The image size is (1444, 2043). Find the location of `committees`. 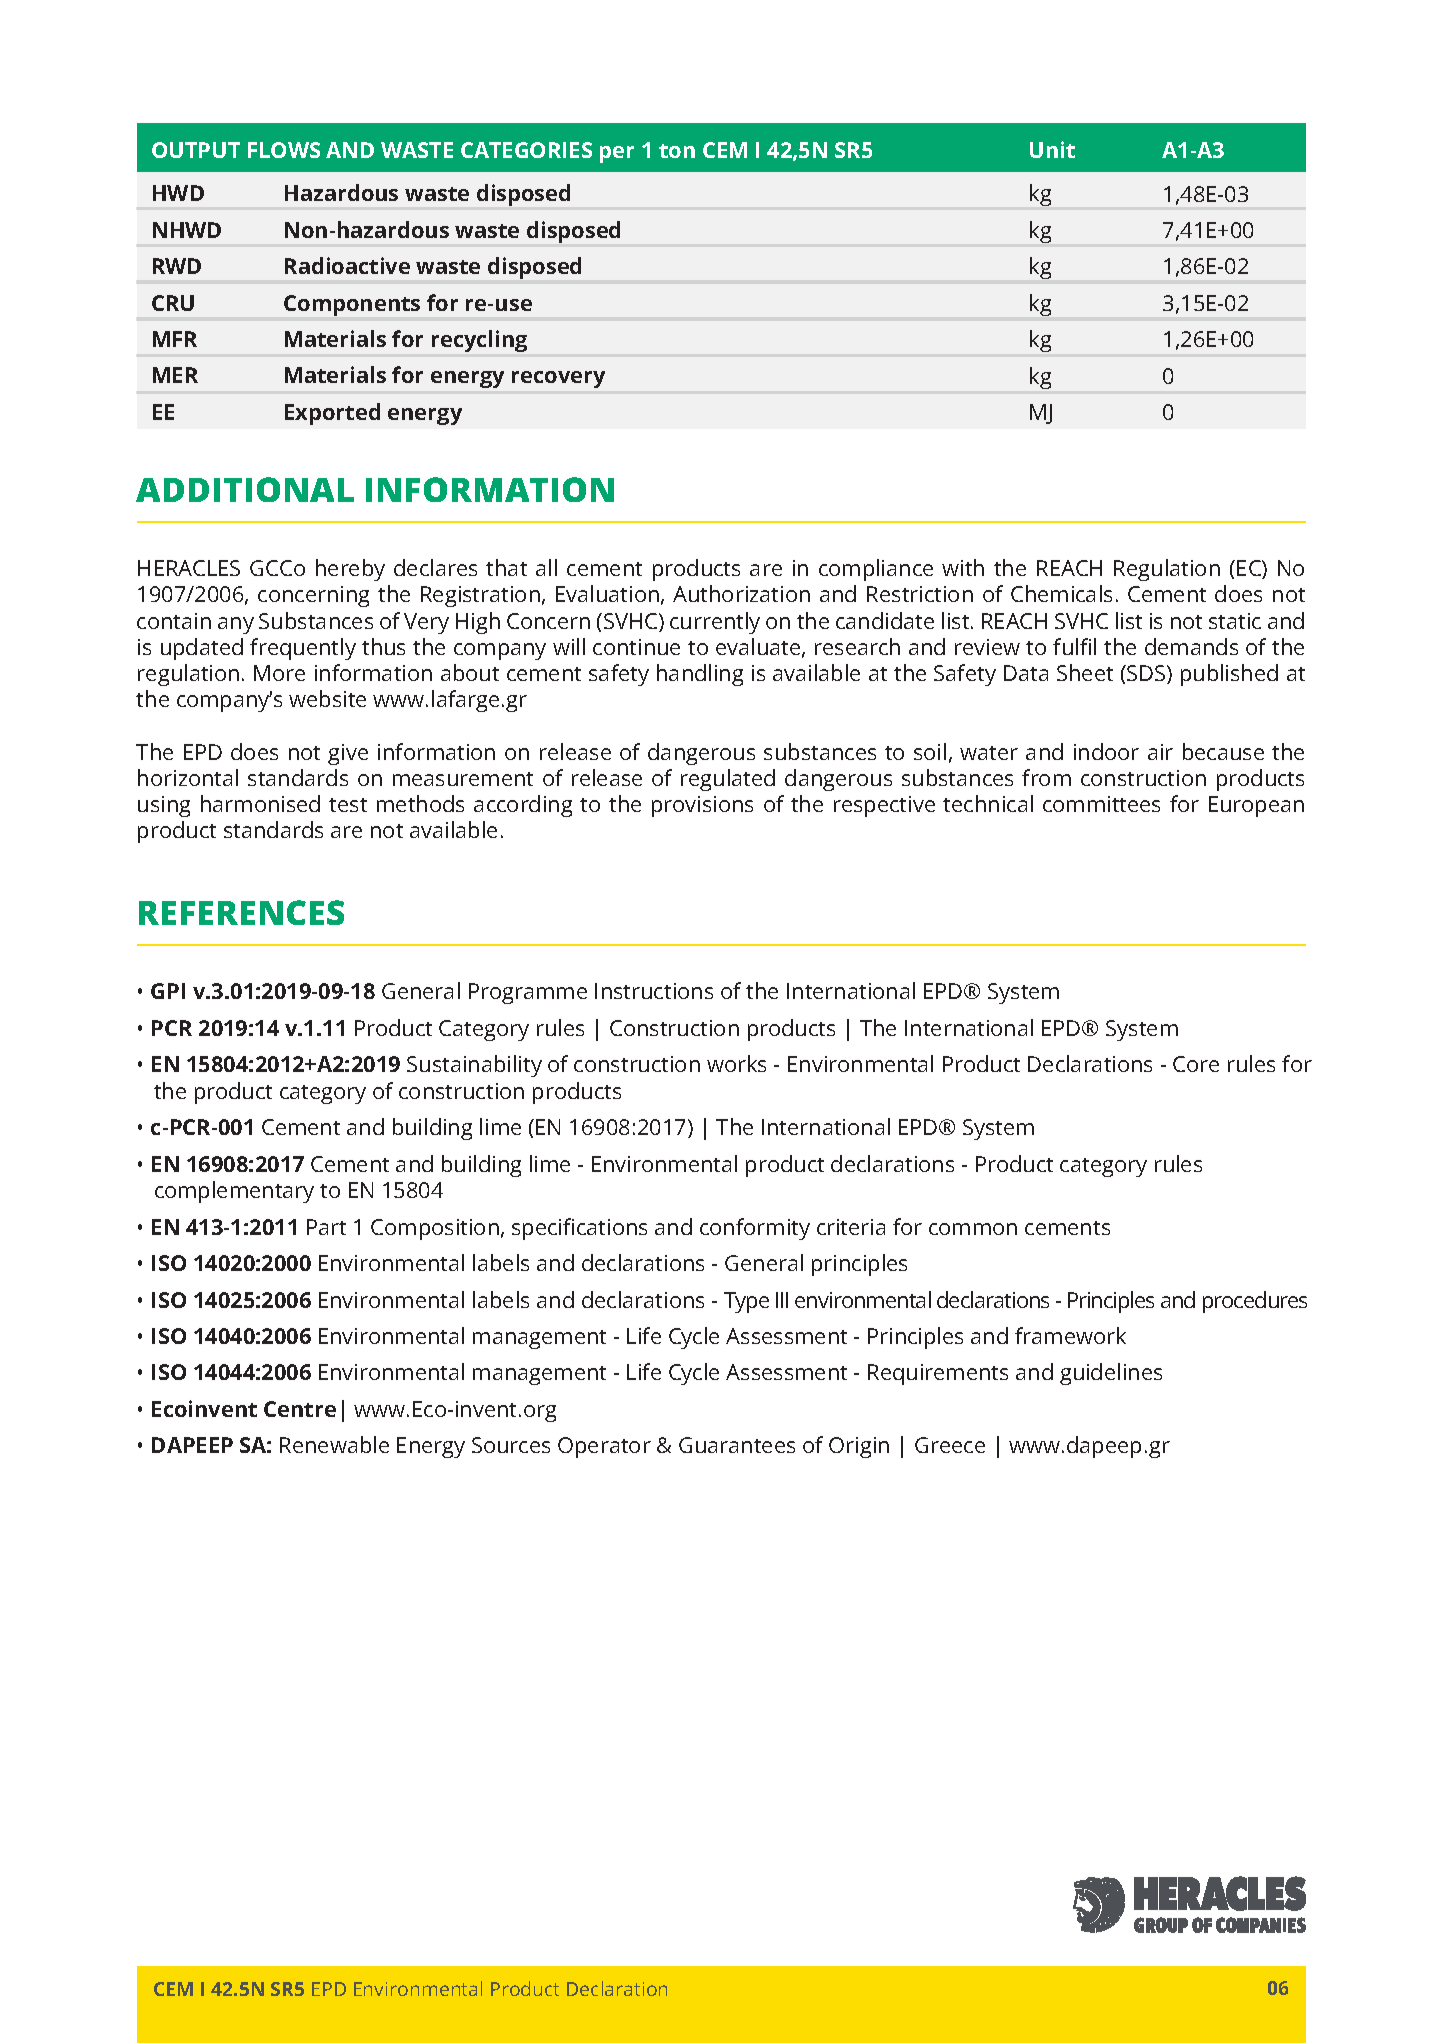

committees is located at coordinates (1101, 804).
